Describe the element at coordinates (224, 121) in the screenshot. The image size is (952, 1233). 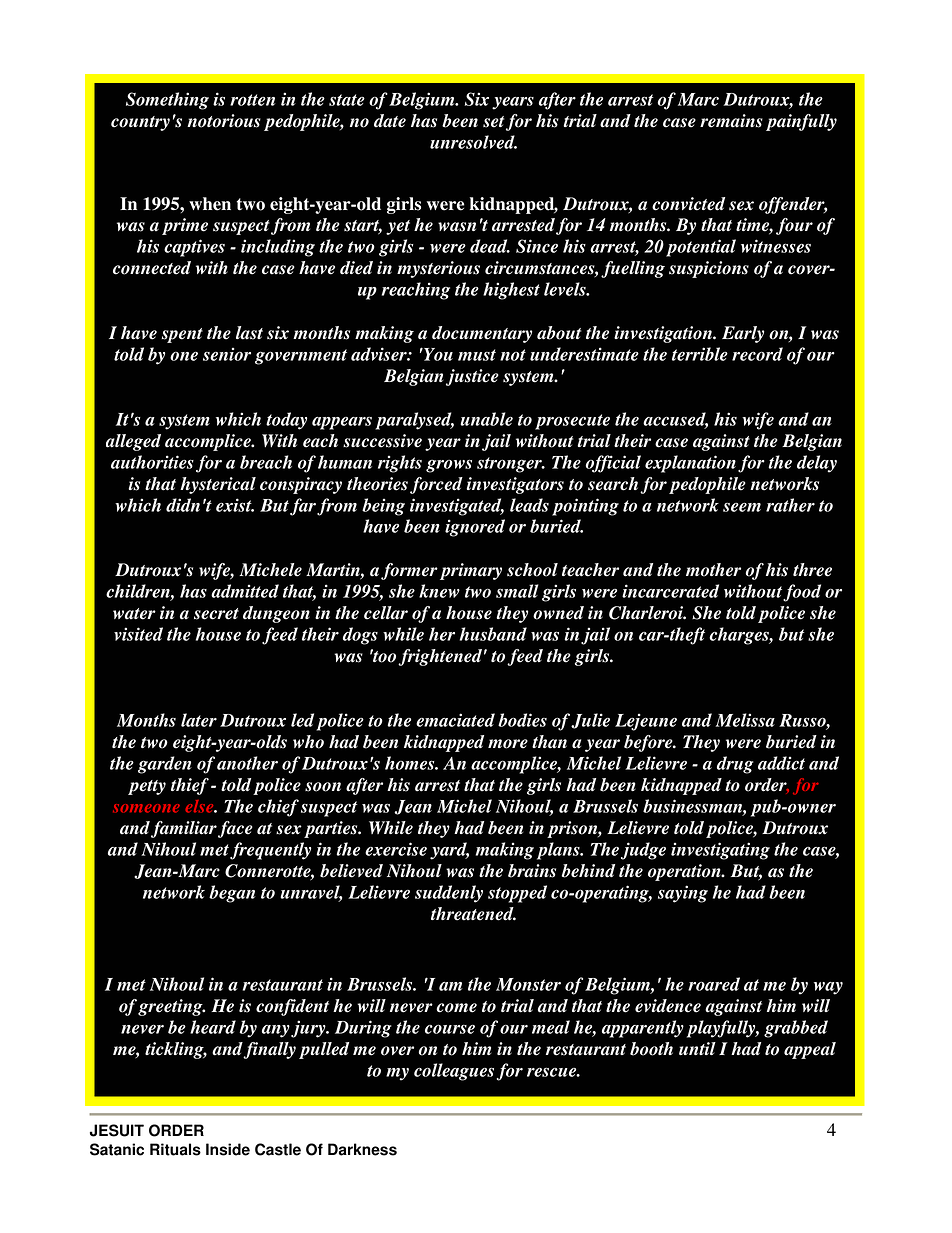
I see `notorious` at that location.
